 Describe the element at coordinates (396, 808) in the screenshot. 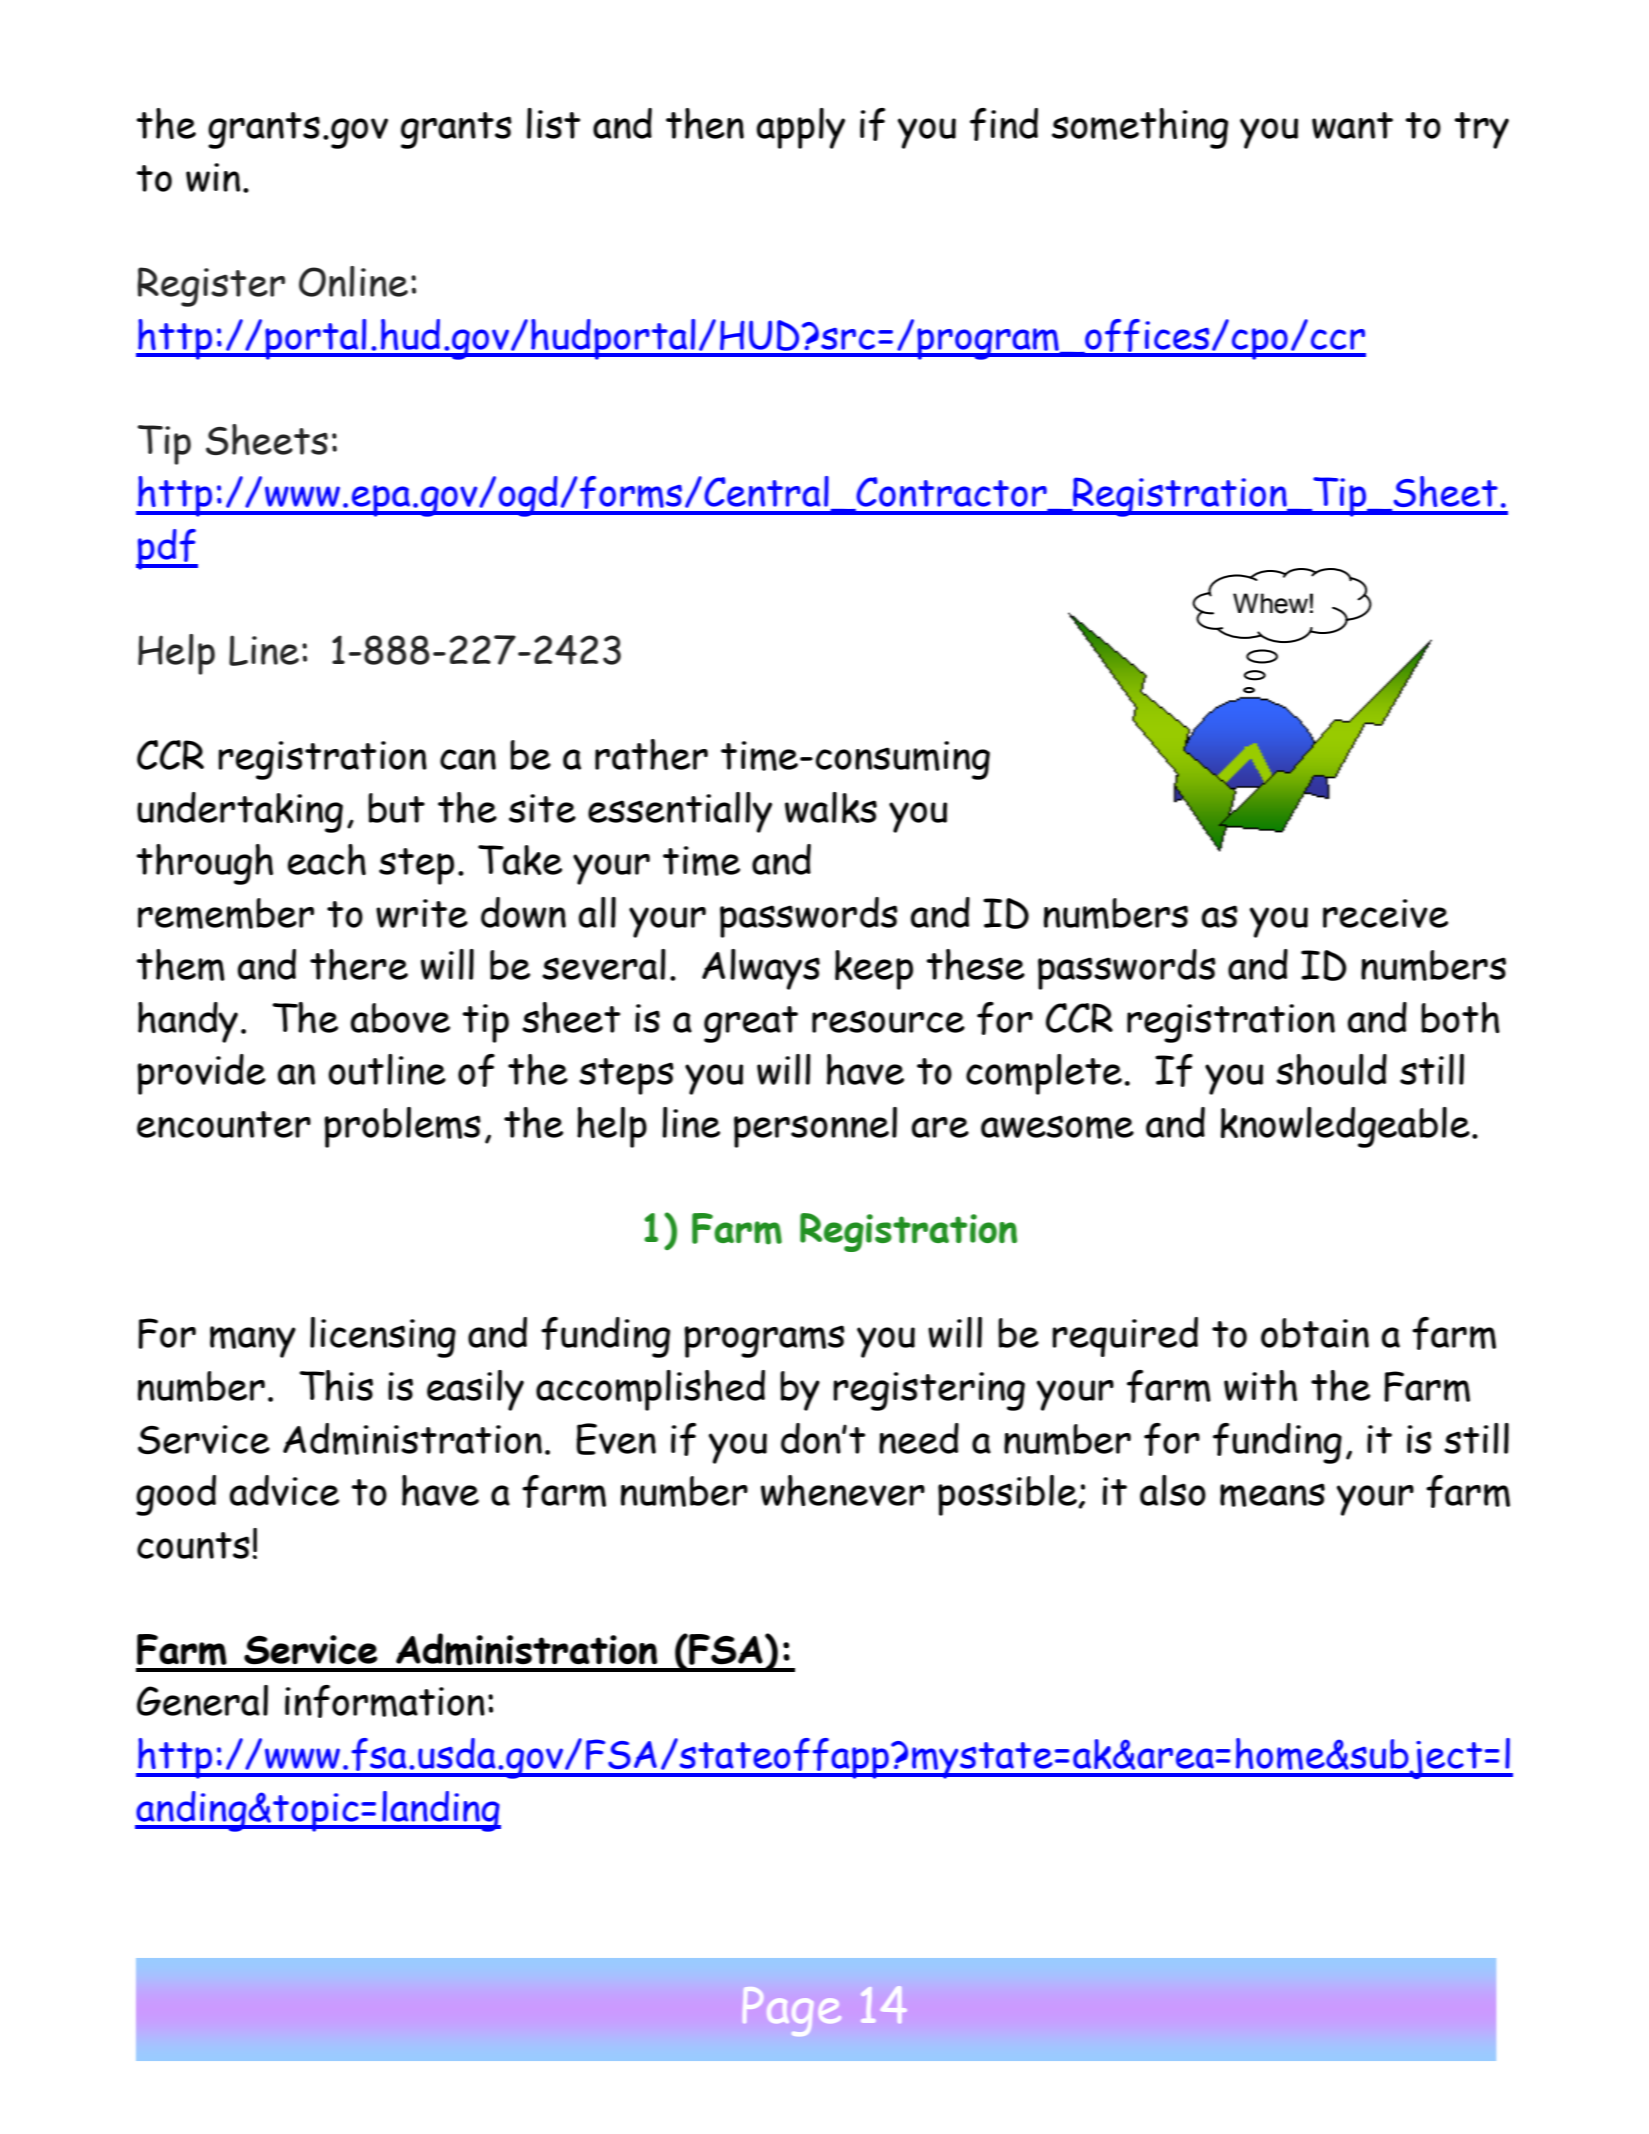

I see `but` at that location.
